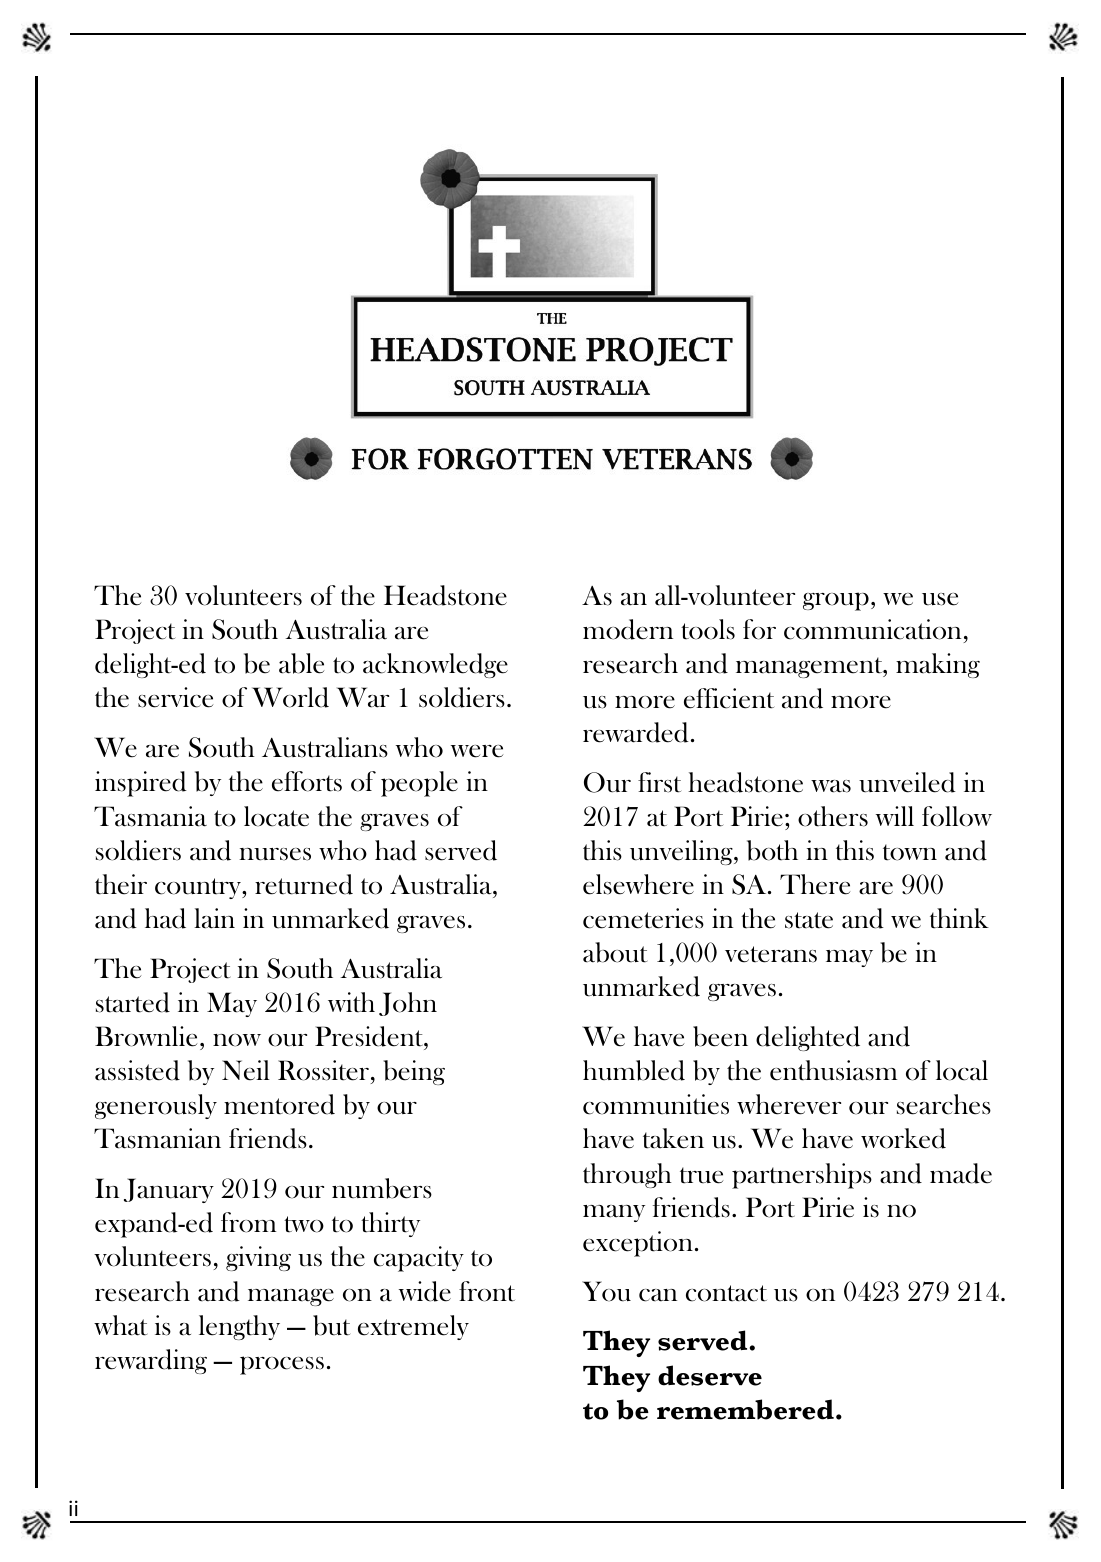 The width and height of the screenshot is (1101, 1562). Describe the element at coordinates (833, 816) in the screenshot. I see `others` at that location.
